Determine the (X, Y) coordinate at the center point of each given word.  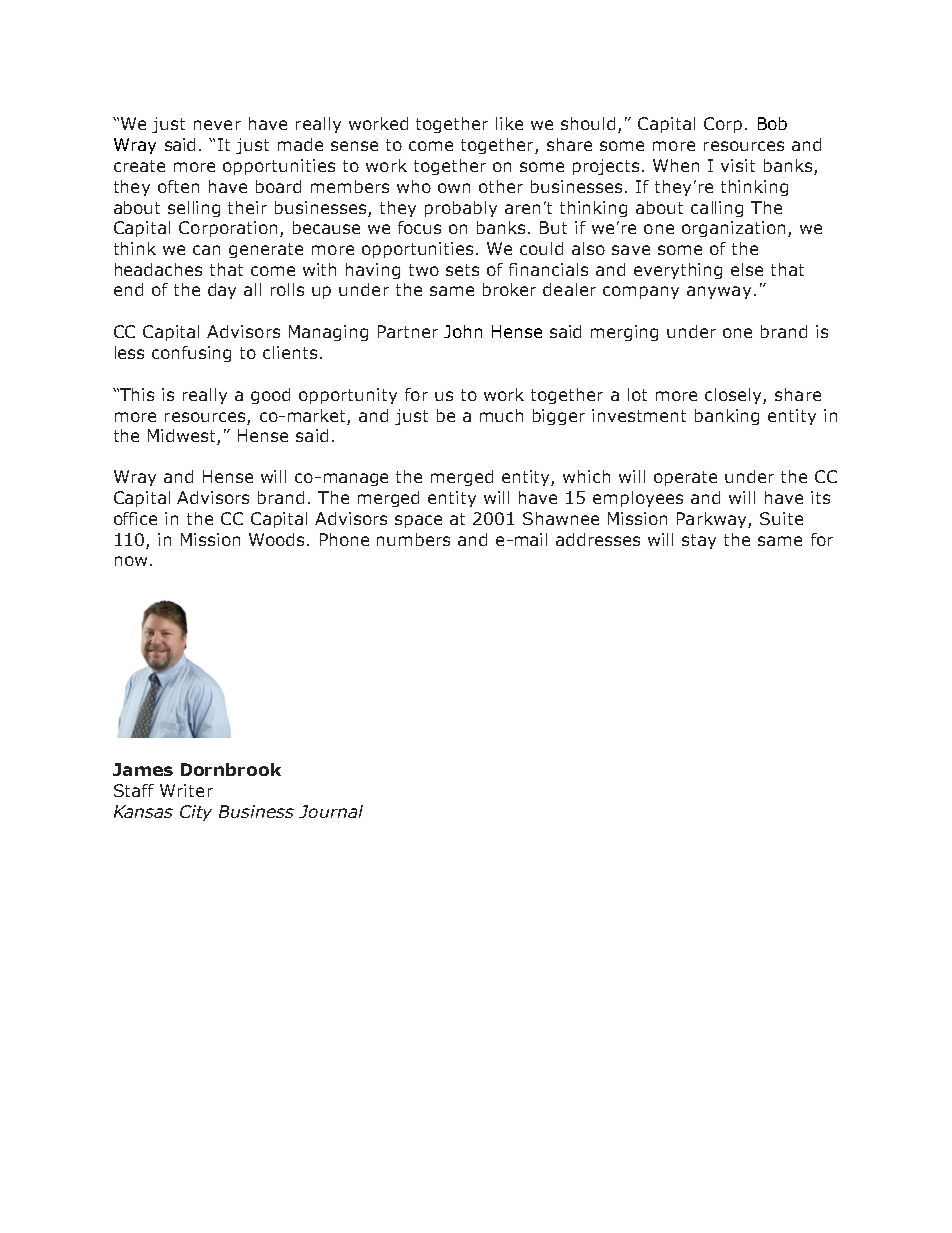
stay (699, 541)
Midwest (183, 437)
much (501, 415)
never (217, 125)
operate (685, 478)
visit (738, 165)
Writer (186, 790)
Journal (331, 811)
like (509, 123)
